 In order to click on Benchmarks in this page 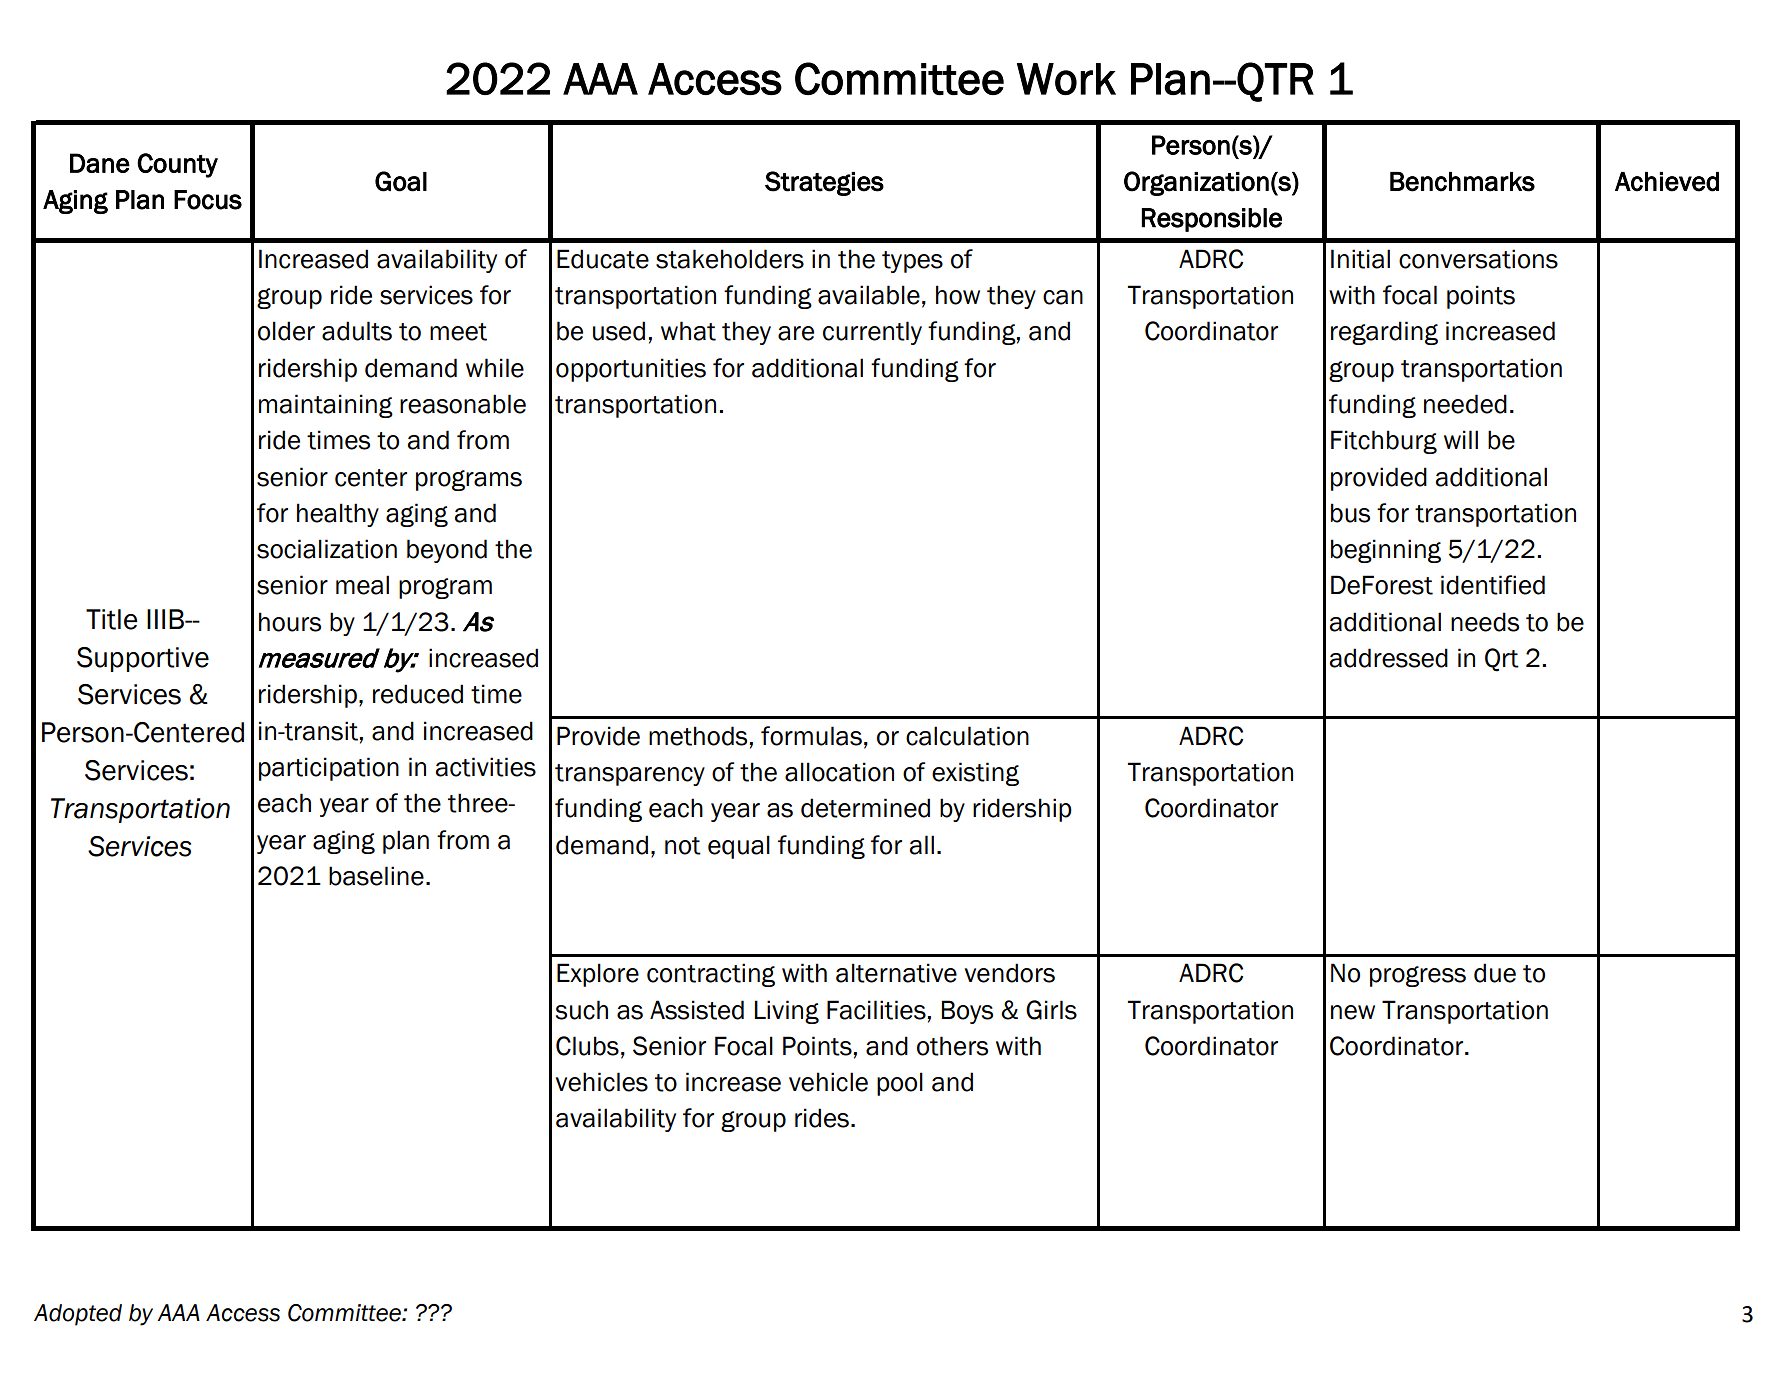, I will do `click(1462, 182)`.
